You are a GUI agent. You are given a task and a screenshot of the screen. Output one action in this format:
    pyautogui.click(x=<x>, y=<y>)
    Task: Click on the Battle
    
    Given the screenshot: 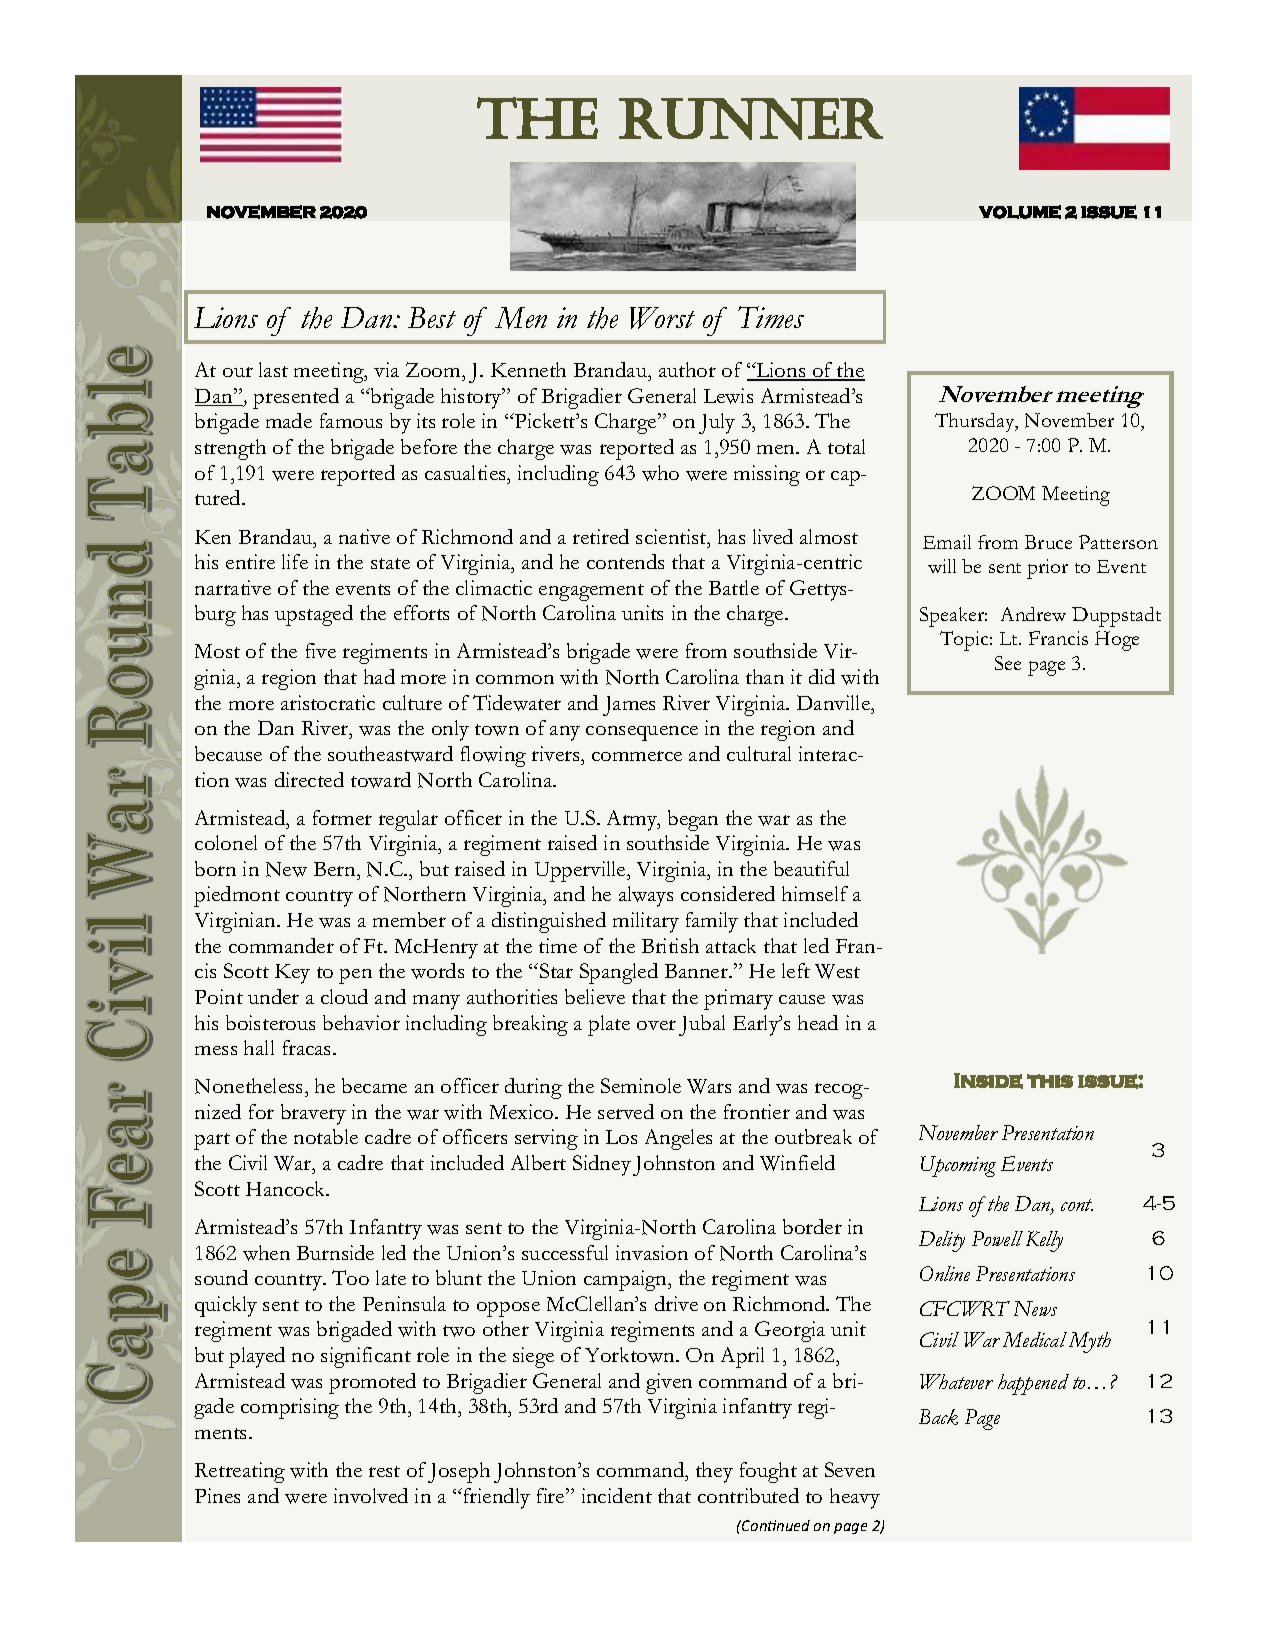 What is the action you would take?
    pyautogui.click(x=734, y=587)
